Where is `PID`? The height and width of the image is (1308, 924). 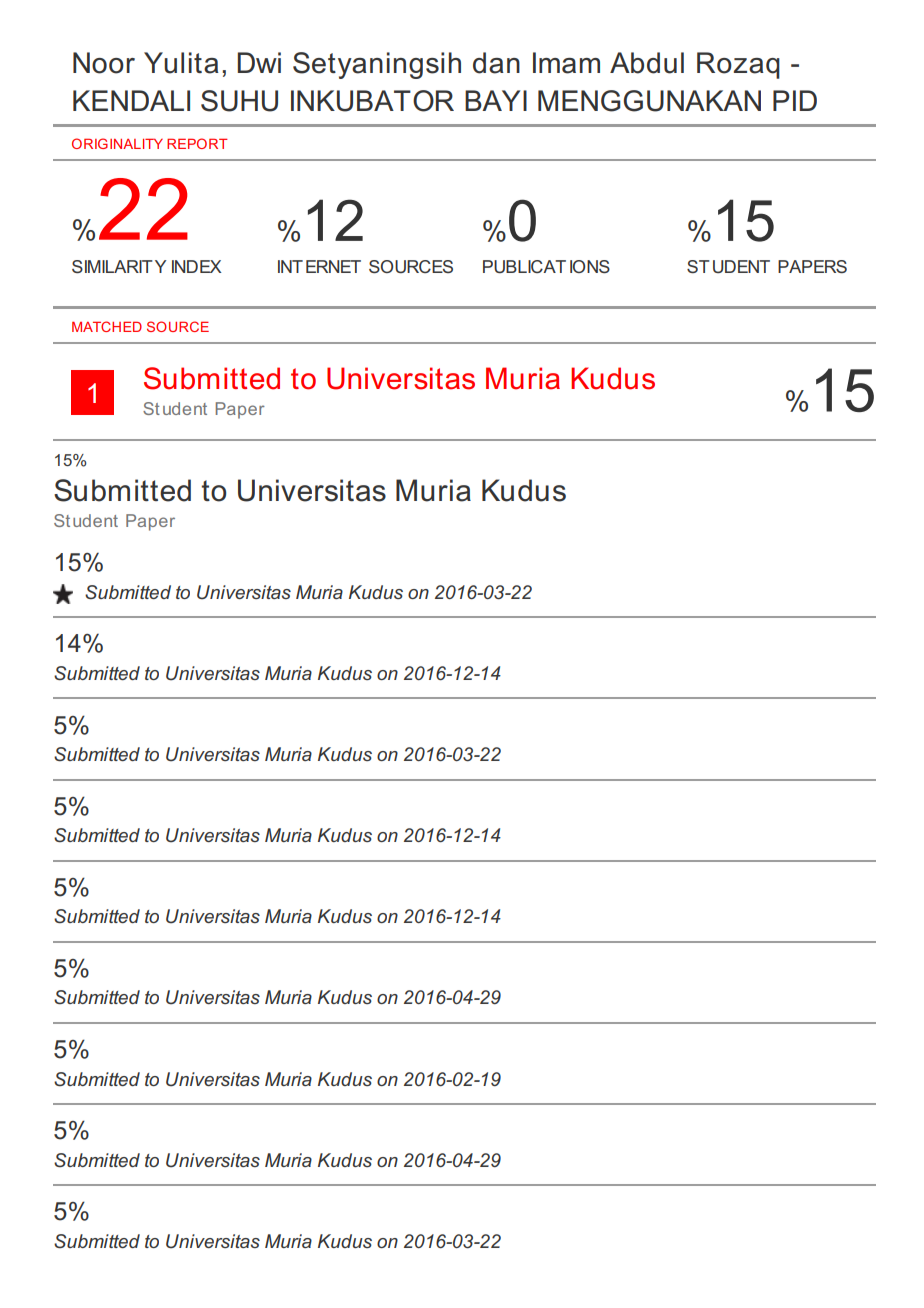 PID is located at coordinates (795, 100).
